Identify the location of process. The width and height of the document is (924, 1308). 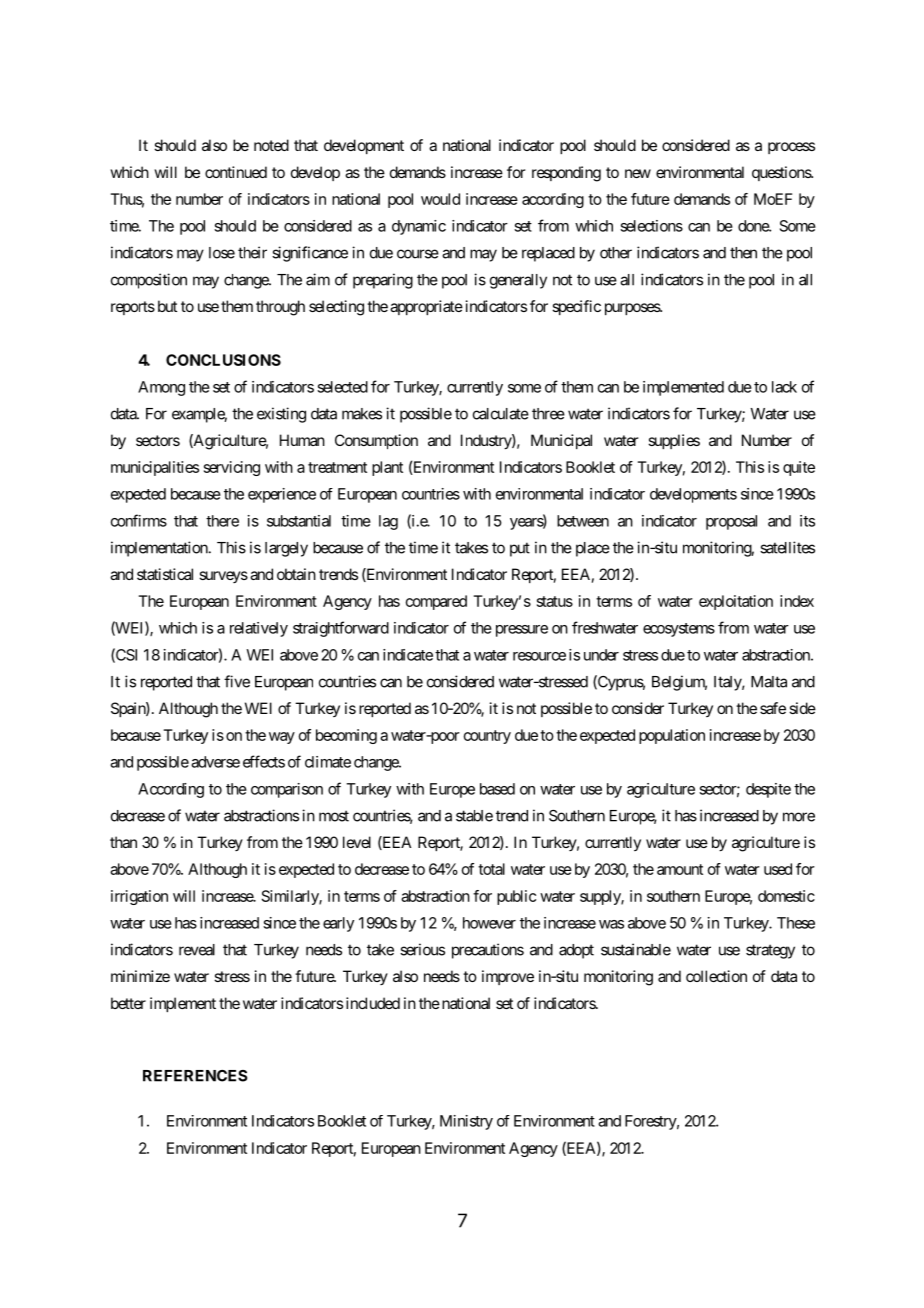
(791, 148).
